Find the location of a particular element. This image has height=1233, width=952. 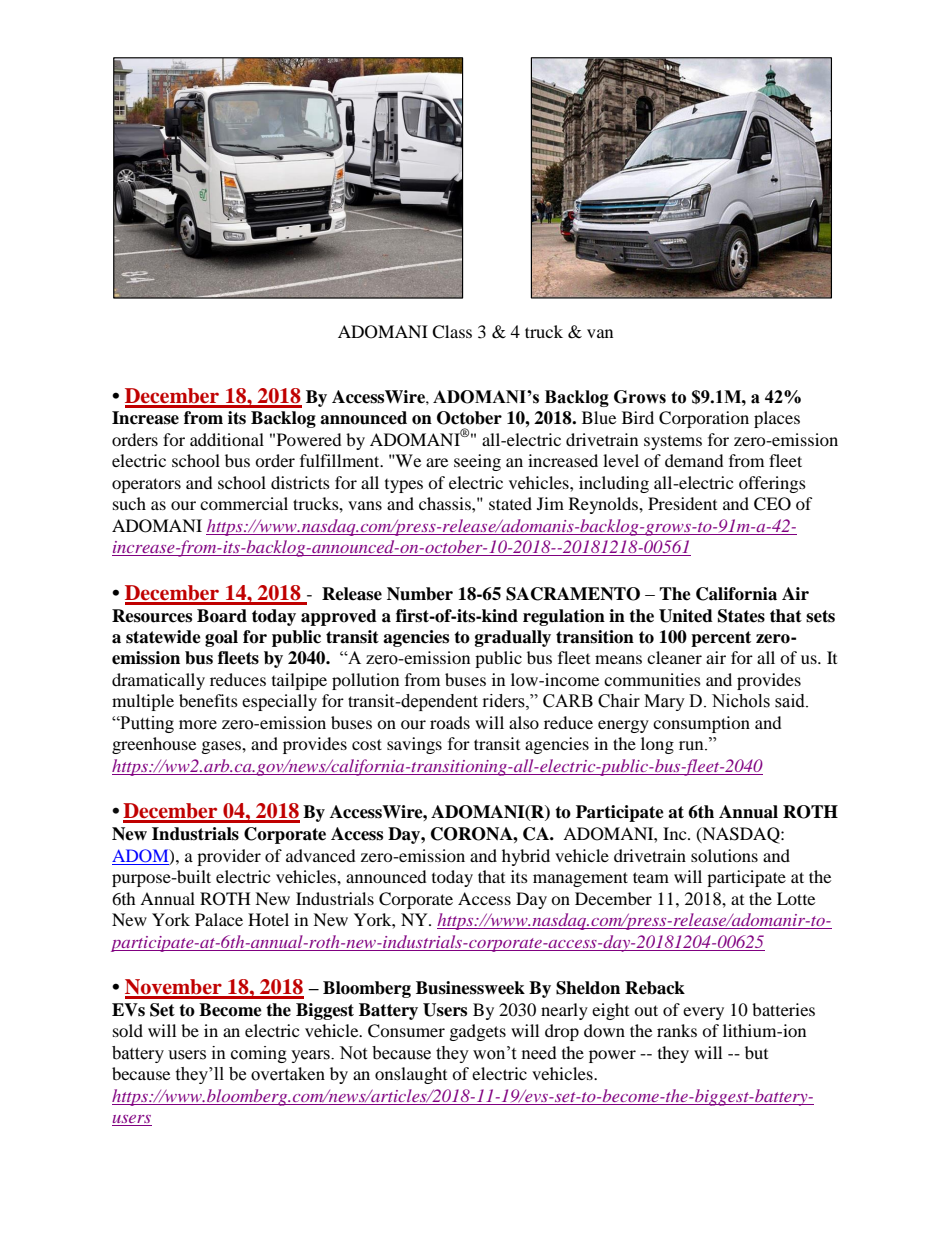

roads is located at coordinates (450, 722).
